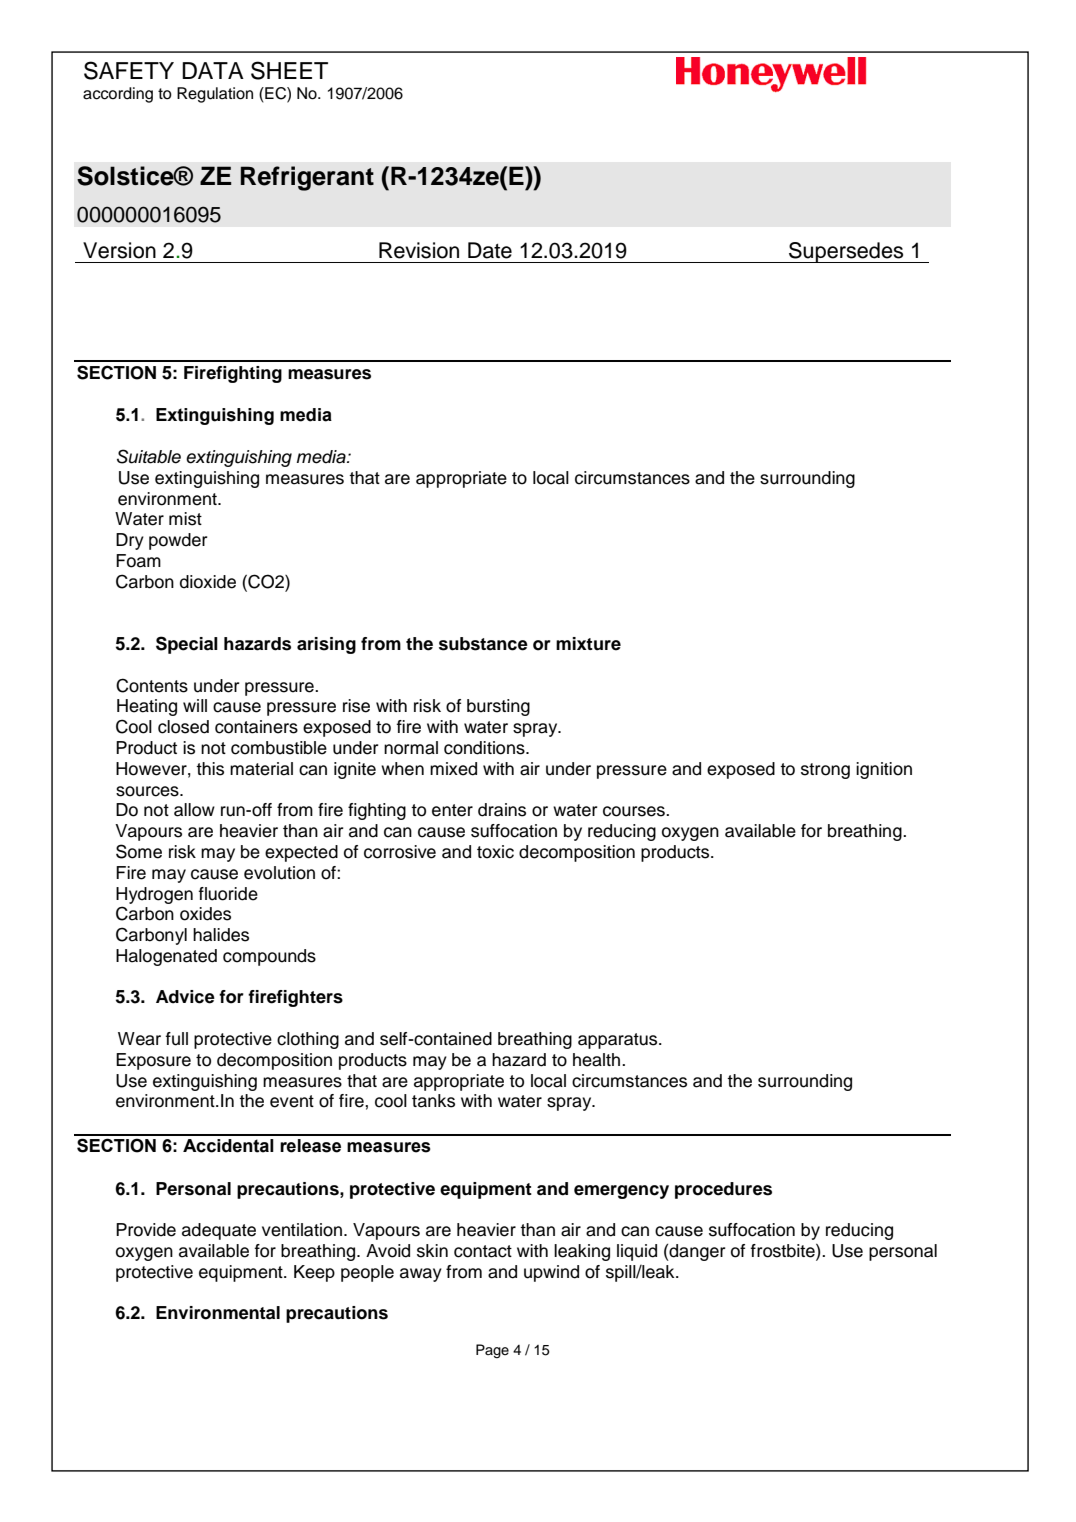 The image size is (1076, 1522). Describe the element at coordinates (846, 252) in the page. I see `Supersedes` at that location.
